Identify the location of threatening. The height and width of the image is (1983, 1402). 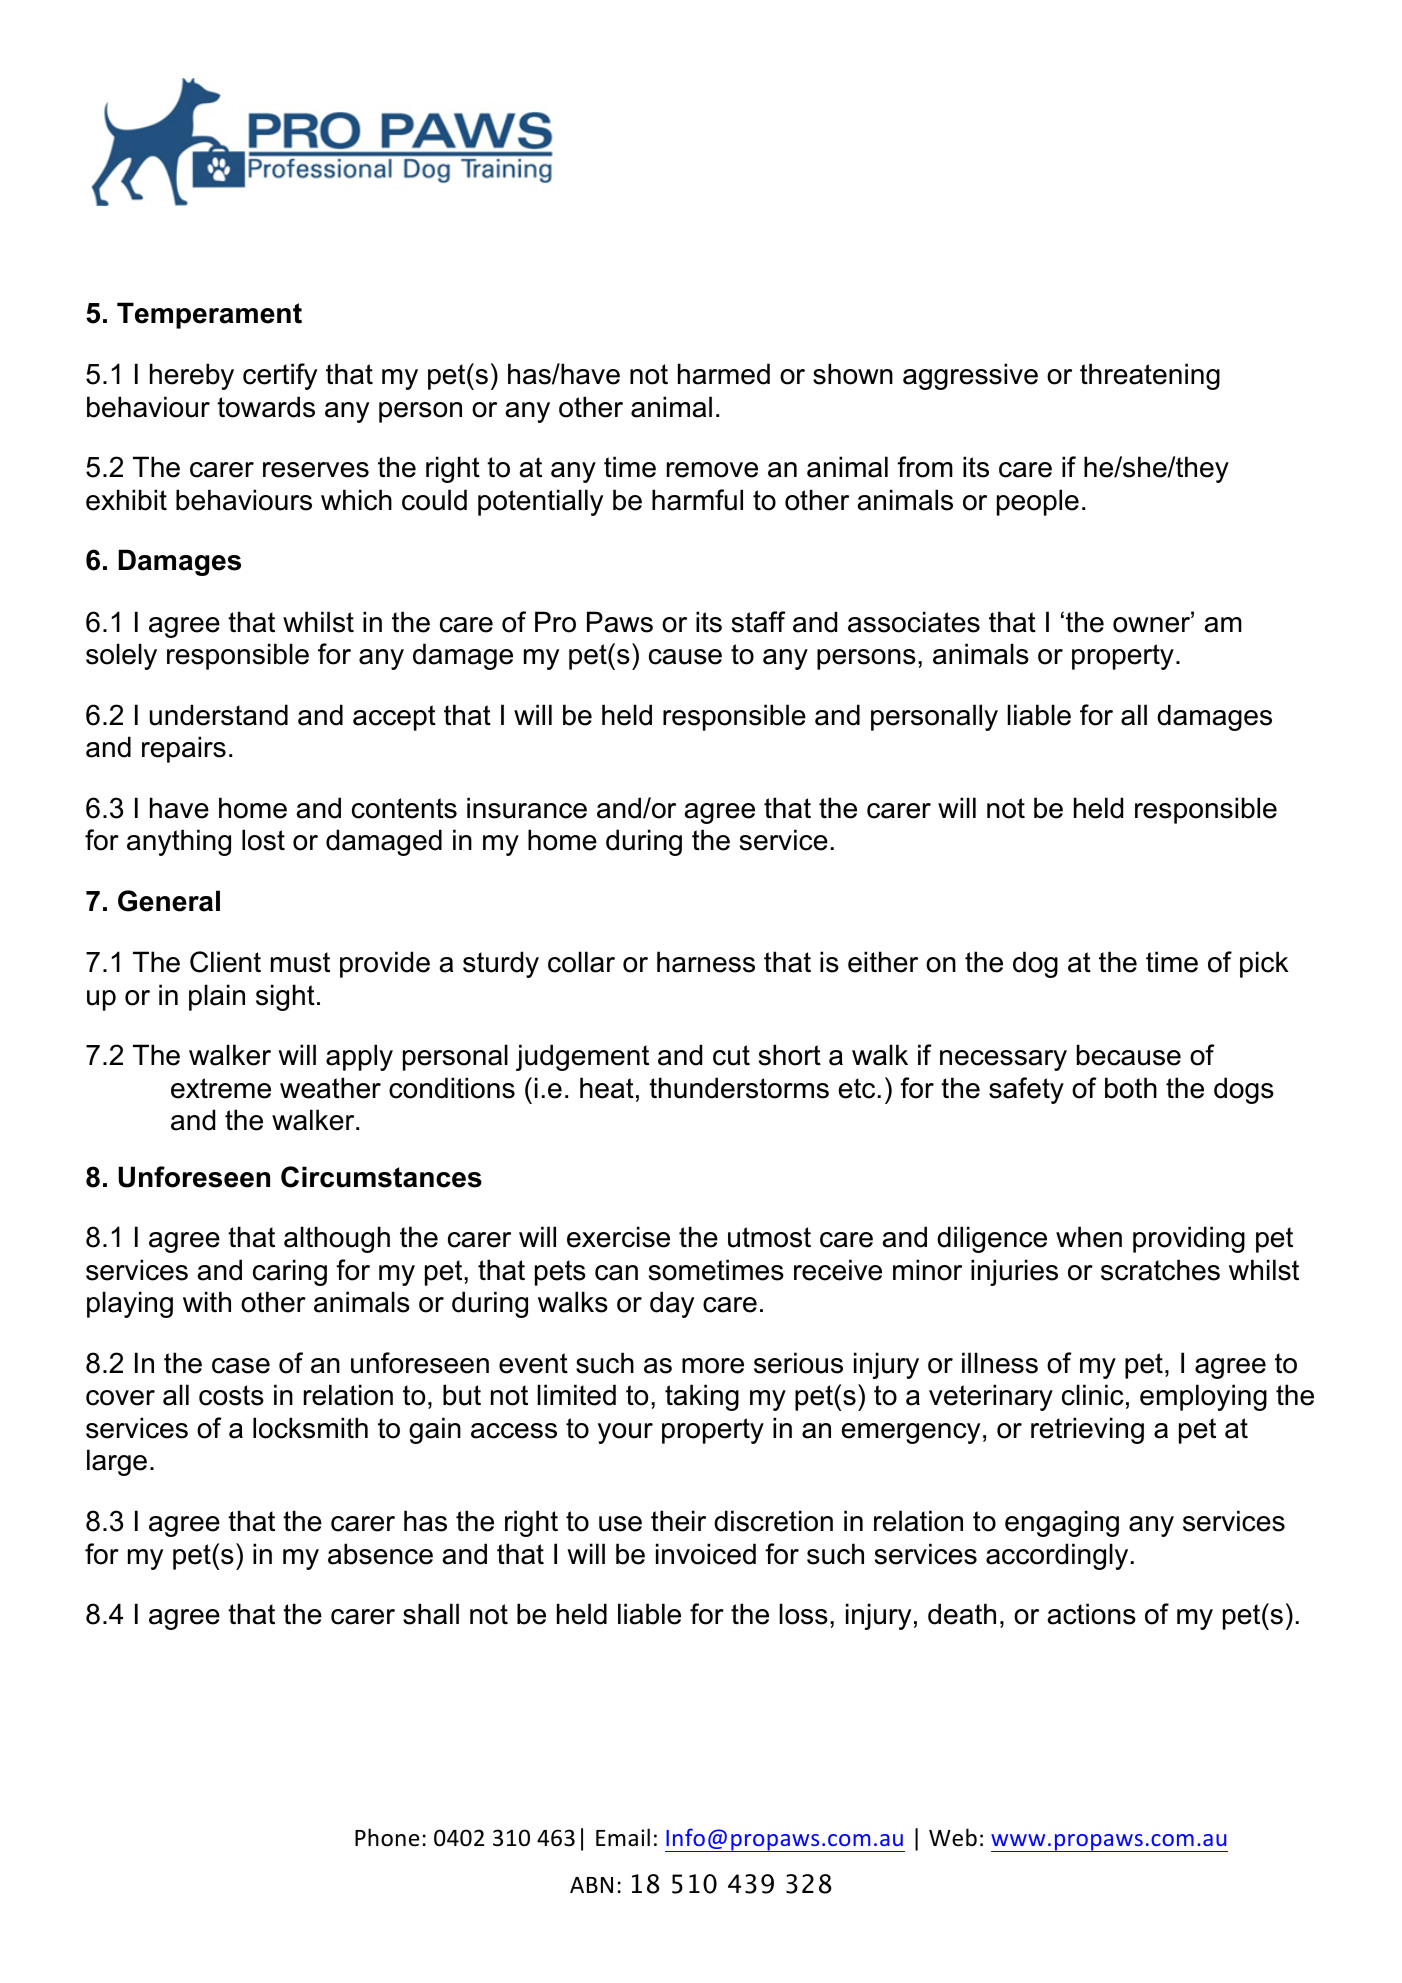
(1150, 376).
